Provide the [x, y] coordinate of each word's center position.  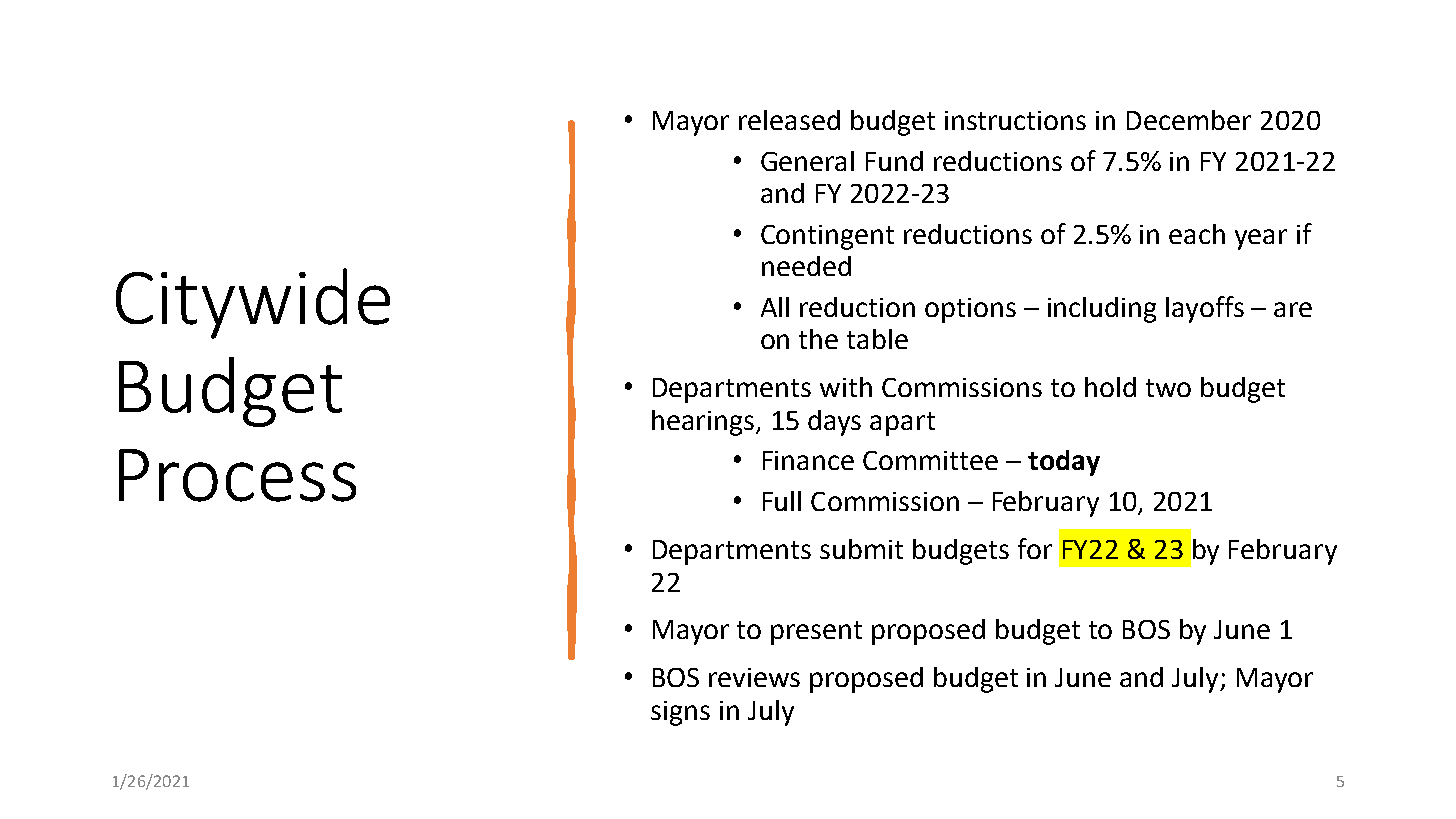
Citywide [253, 303]
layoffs [1205, 309]
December [1189, 120]
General [807, 161]
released [789, 120]
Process [237, 475]
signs [680, 713]
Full [782, 501]
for [1035, 548]
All [775, 307]
